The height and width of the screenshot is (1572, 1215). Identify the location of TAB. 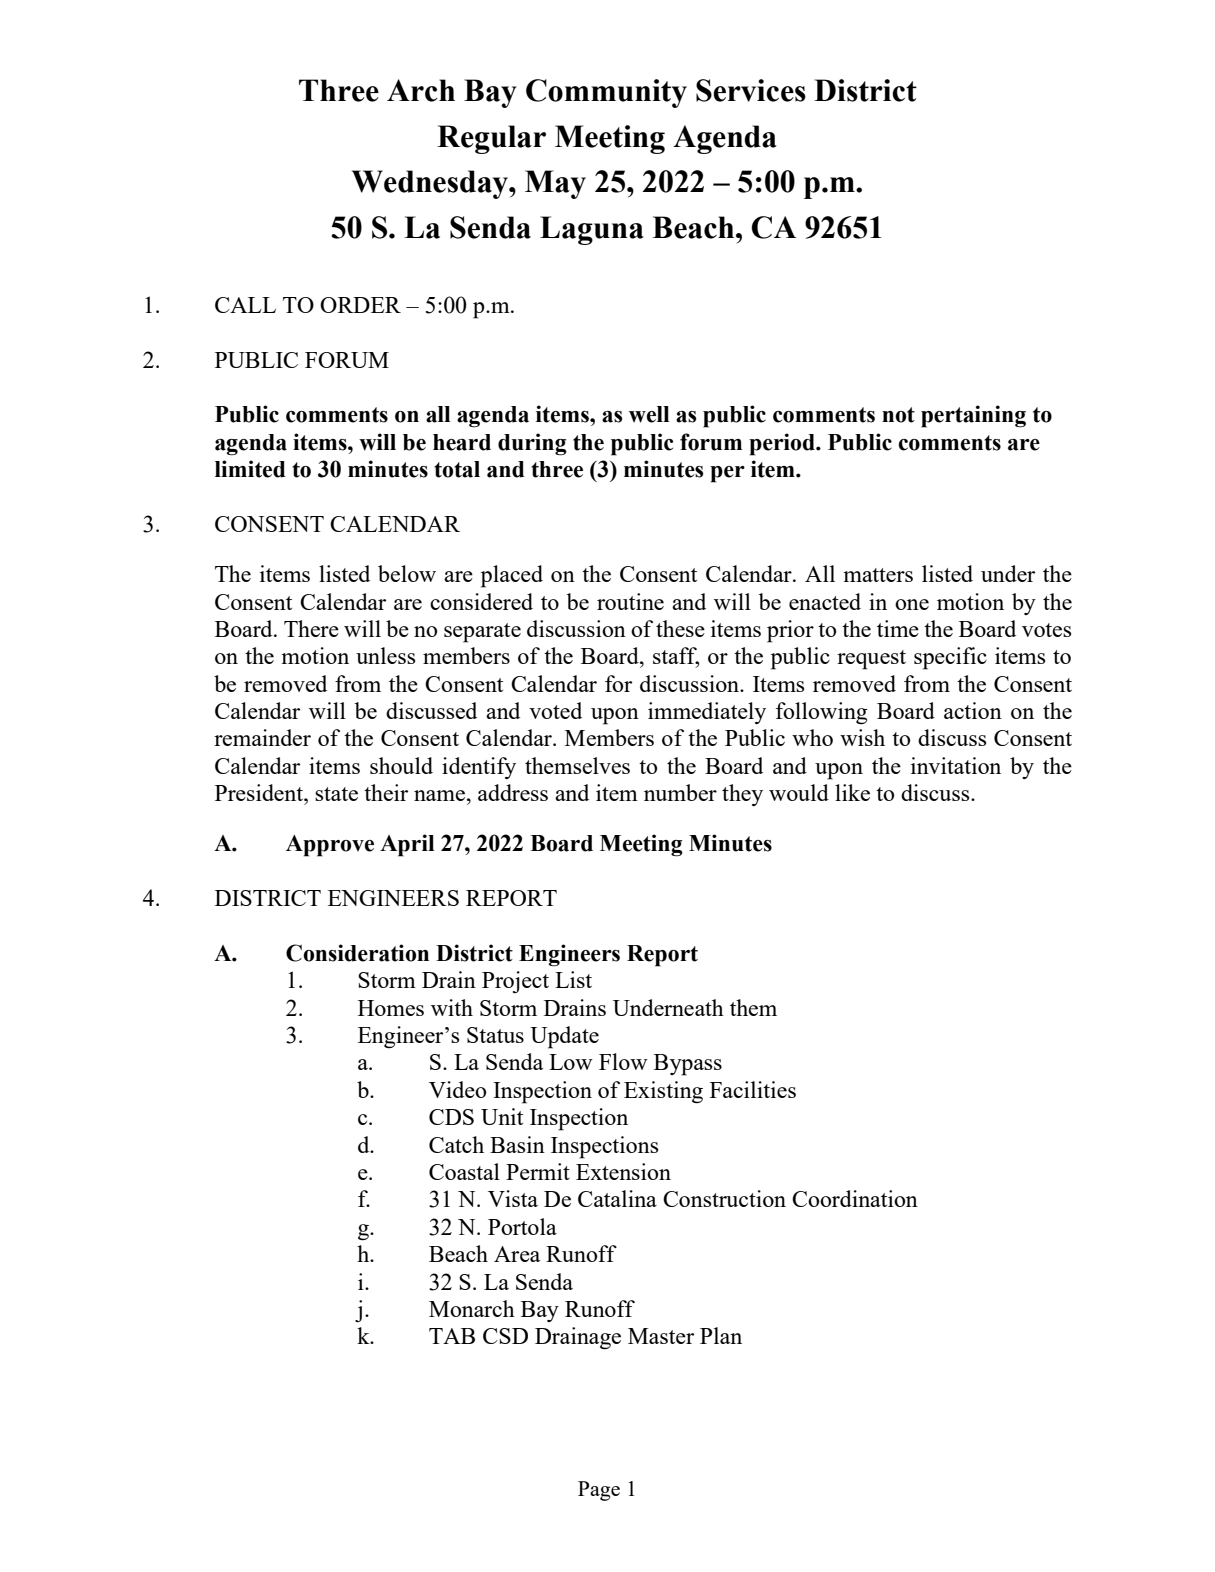
(452, 1336).
